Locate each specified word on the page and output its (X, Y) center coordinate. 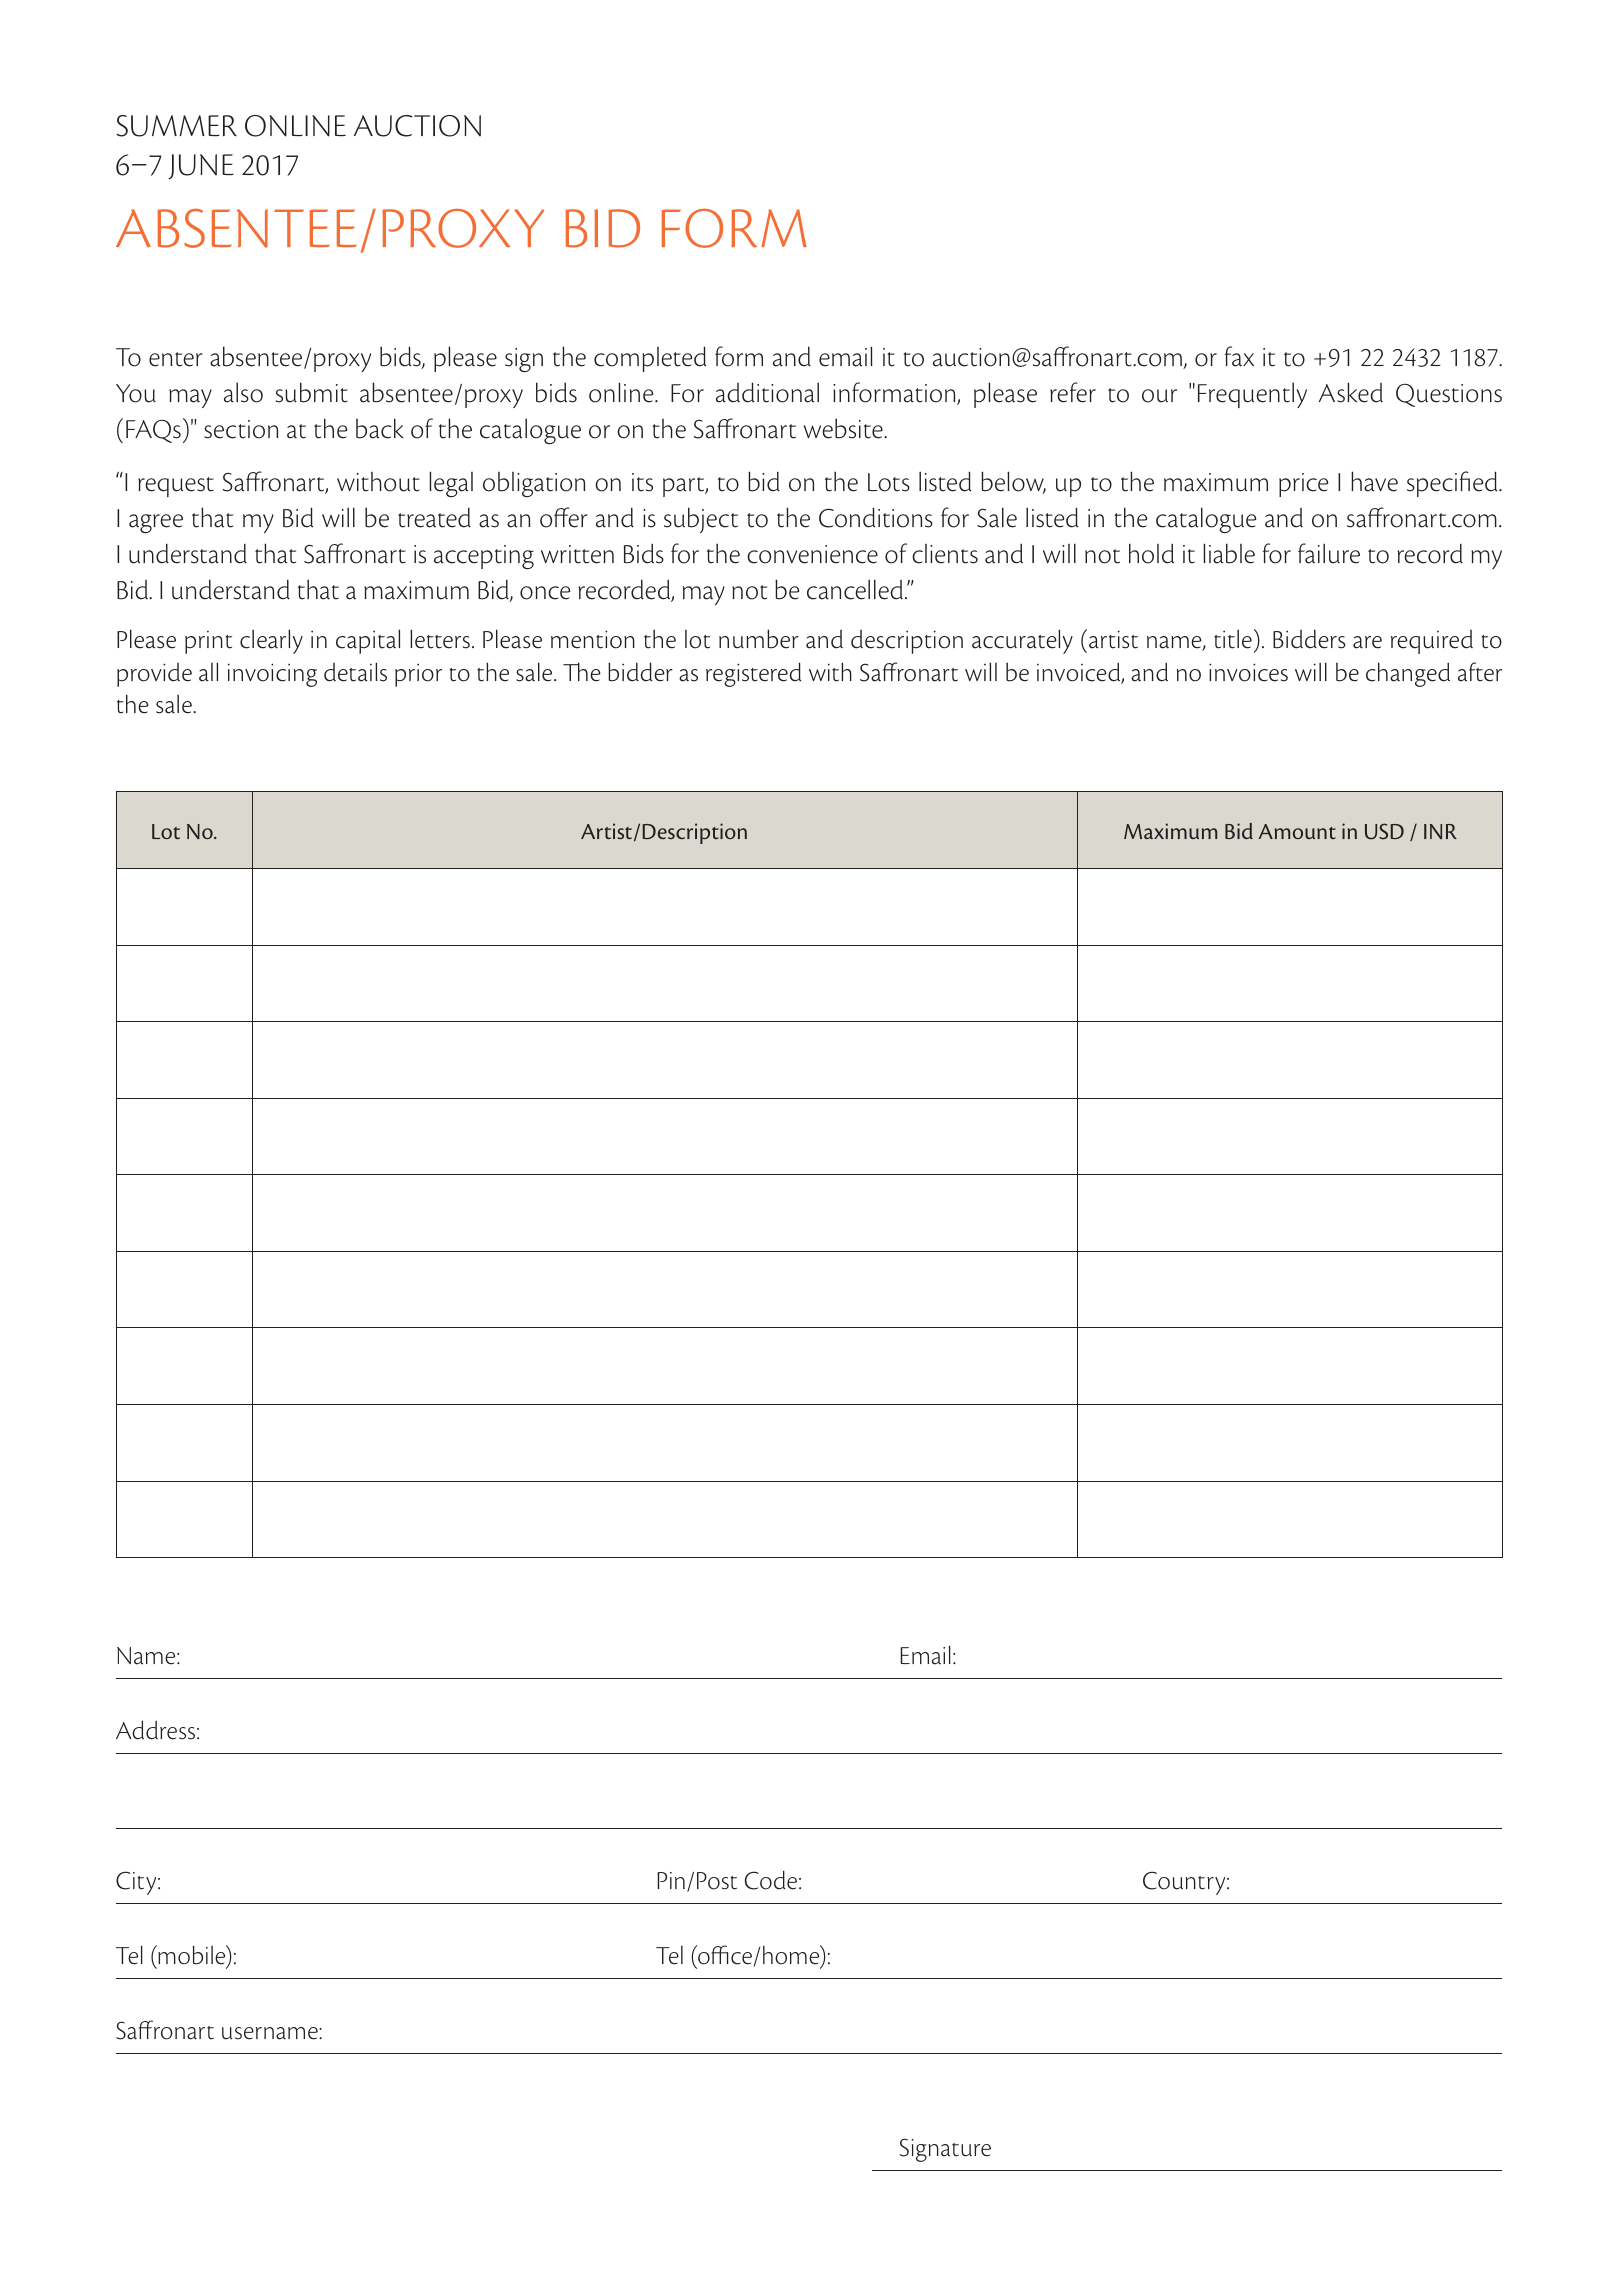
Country (1185, 1883)
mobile (192, 1956)
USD (1384, 831)
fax (1239, 356)
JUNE (201, 166)
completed (650, 359)
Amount (1297, 831)
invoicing (272, 675)
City (137, 1883)
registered (754, 674)
